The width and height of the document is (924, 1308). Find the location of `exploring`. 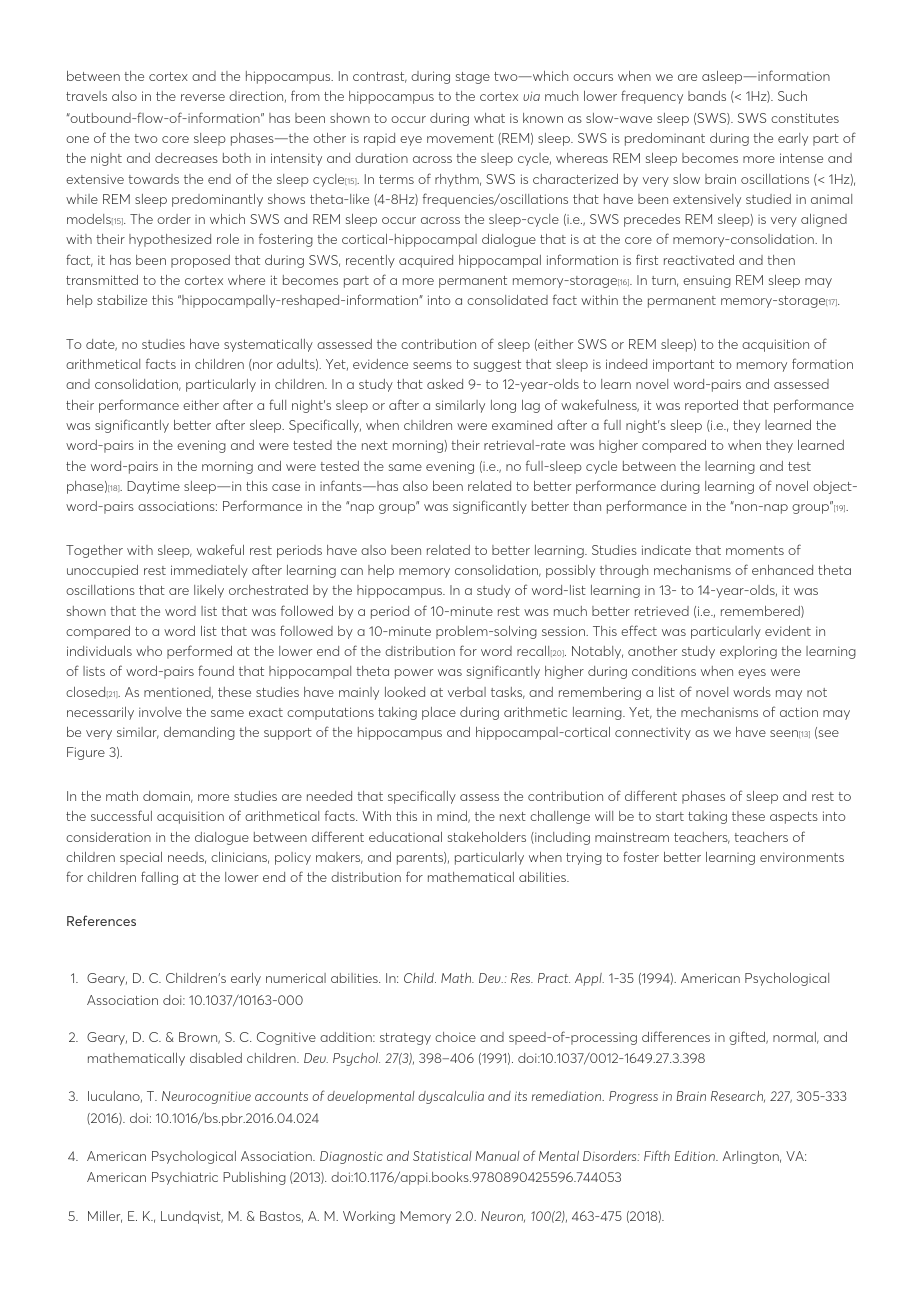

exploring is located at coordinates (748, 652).
